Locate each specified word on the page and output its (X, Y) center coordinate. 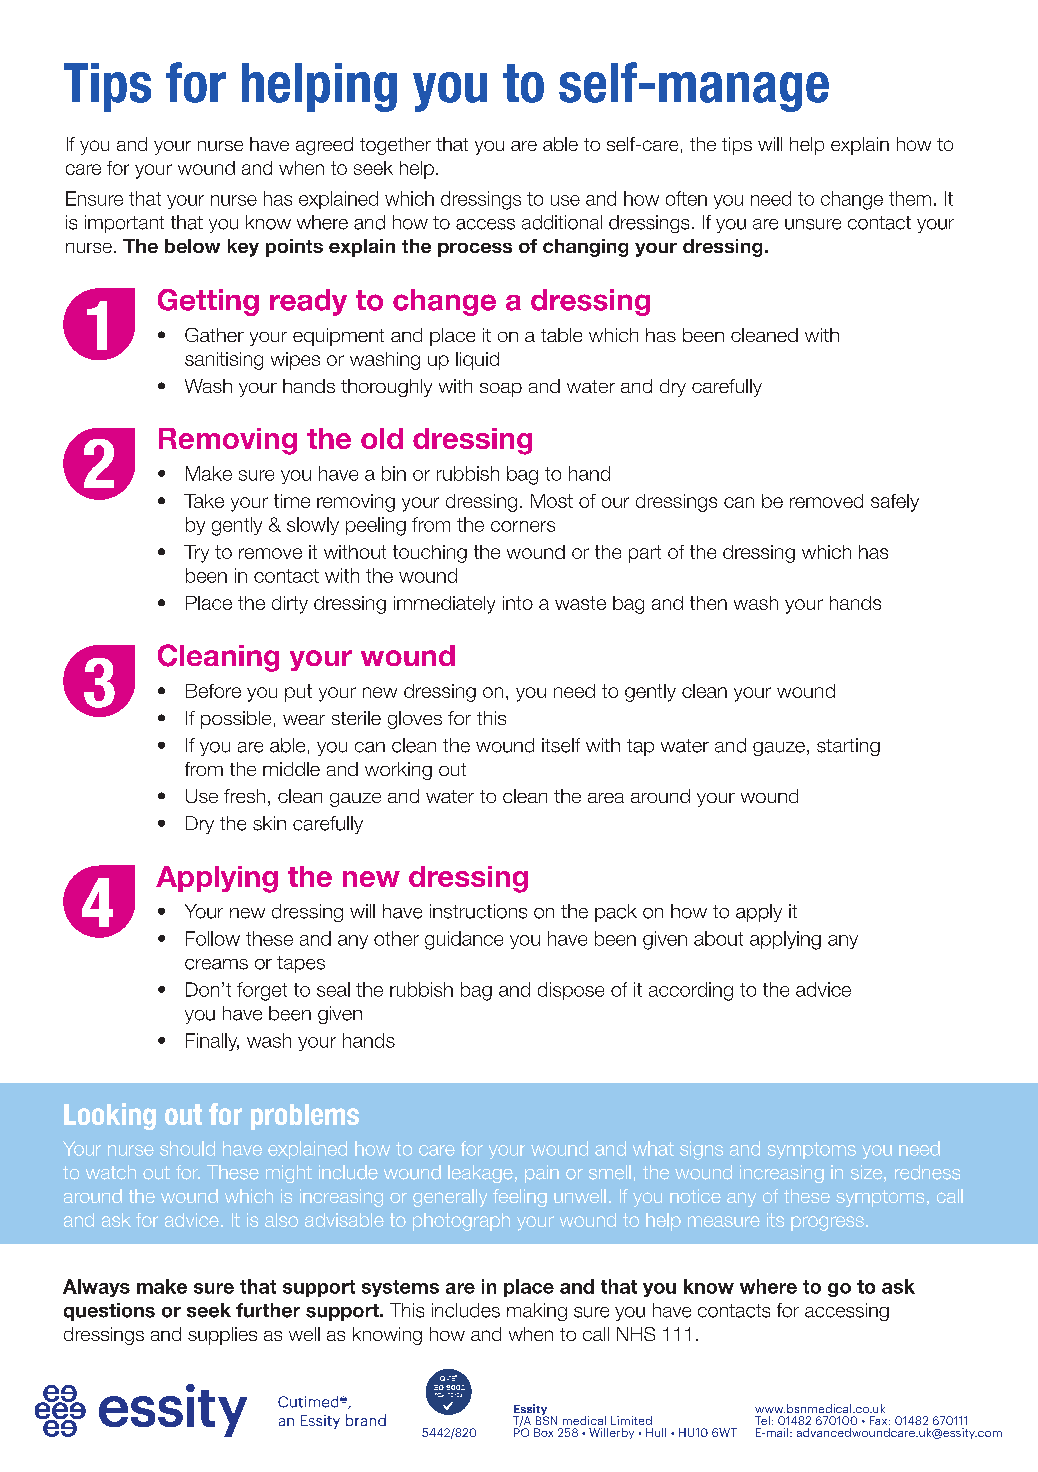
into (518, 603)
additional (562, 222)
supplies (222, 1336)
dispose (571, 991)
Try (196, 554)
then (708, 603)
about (718, 938)
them (910, 198)
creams (216, 964)
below (192, 246)
